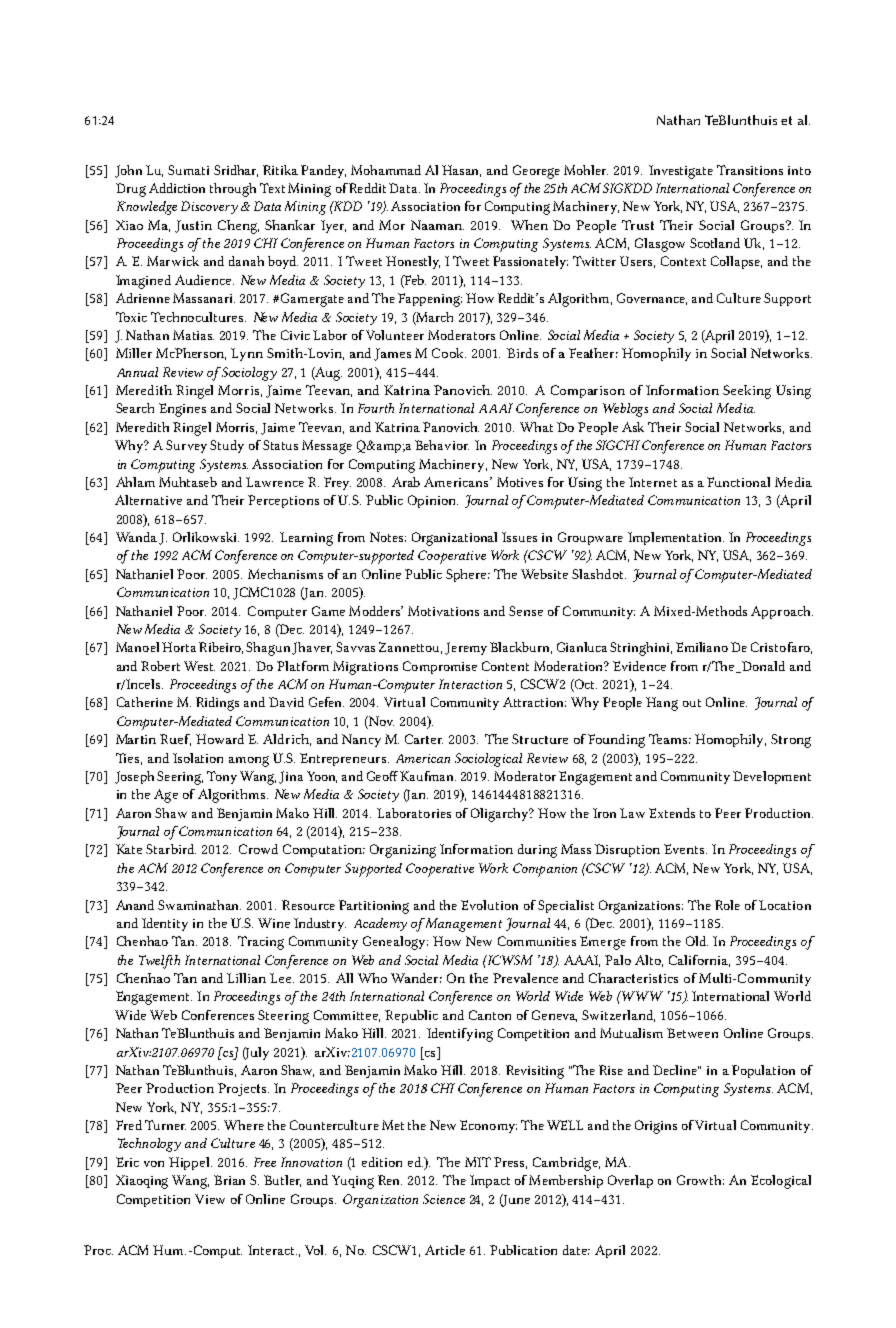 The width and height of the screenshot is (896, 1328). Describe the element at coordinates (246, 978) in the screenshot. I see `Lillian` at that location.
